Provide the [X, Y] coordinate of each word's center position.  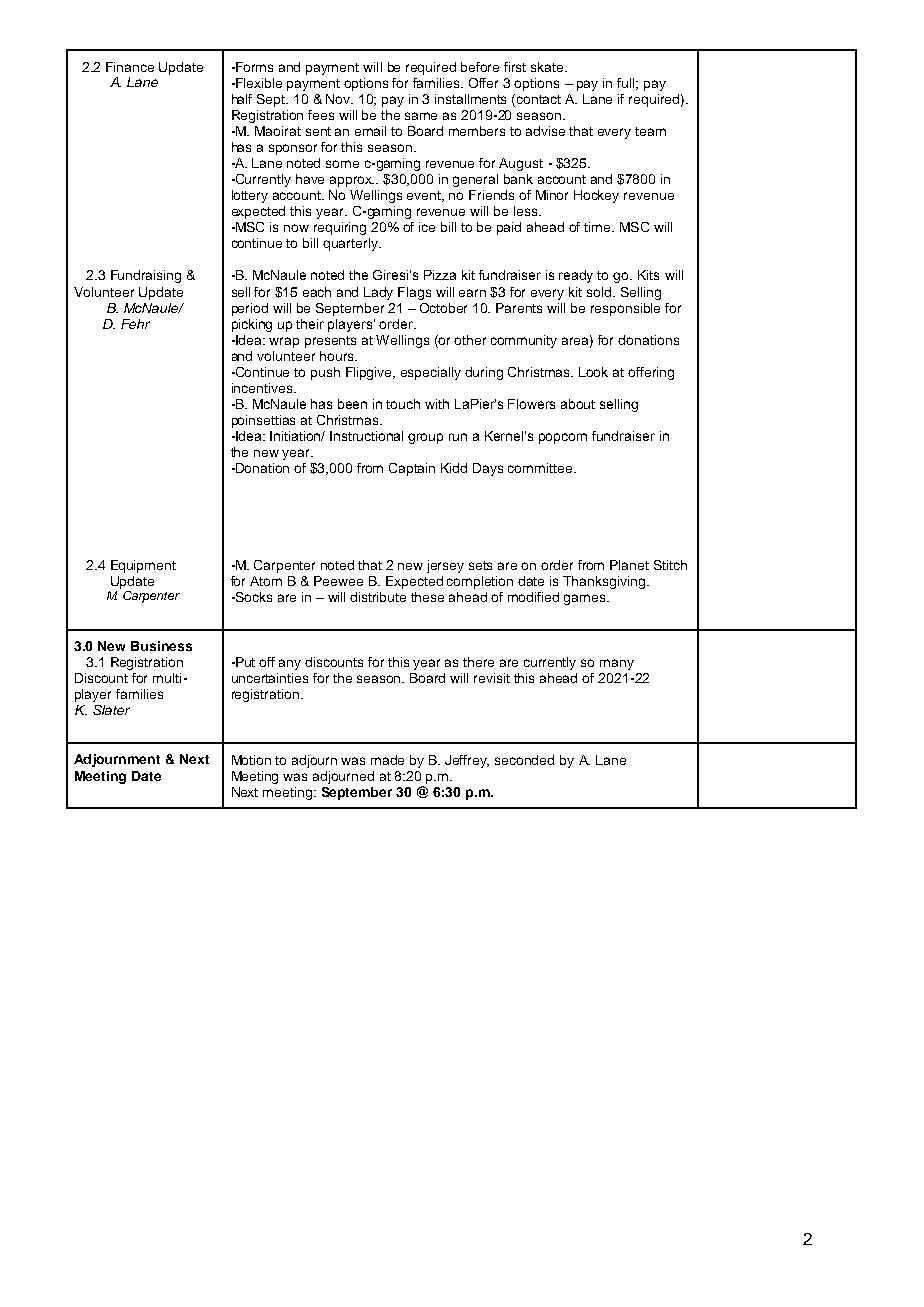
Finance [130, 67]
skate [548, 67]
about [578, 404]
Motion [251, 760]
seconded [524, 760]
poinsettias [263, 421]
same [421, 116]
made [387, 760]
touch [403, 404]
